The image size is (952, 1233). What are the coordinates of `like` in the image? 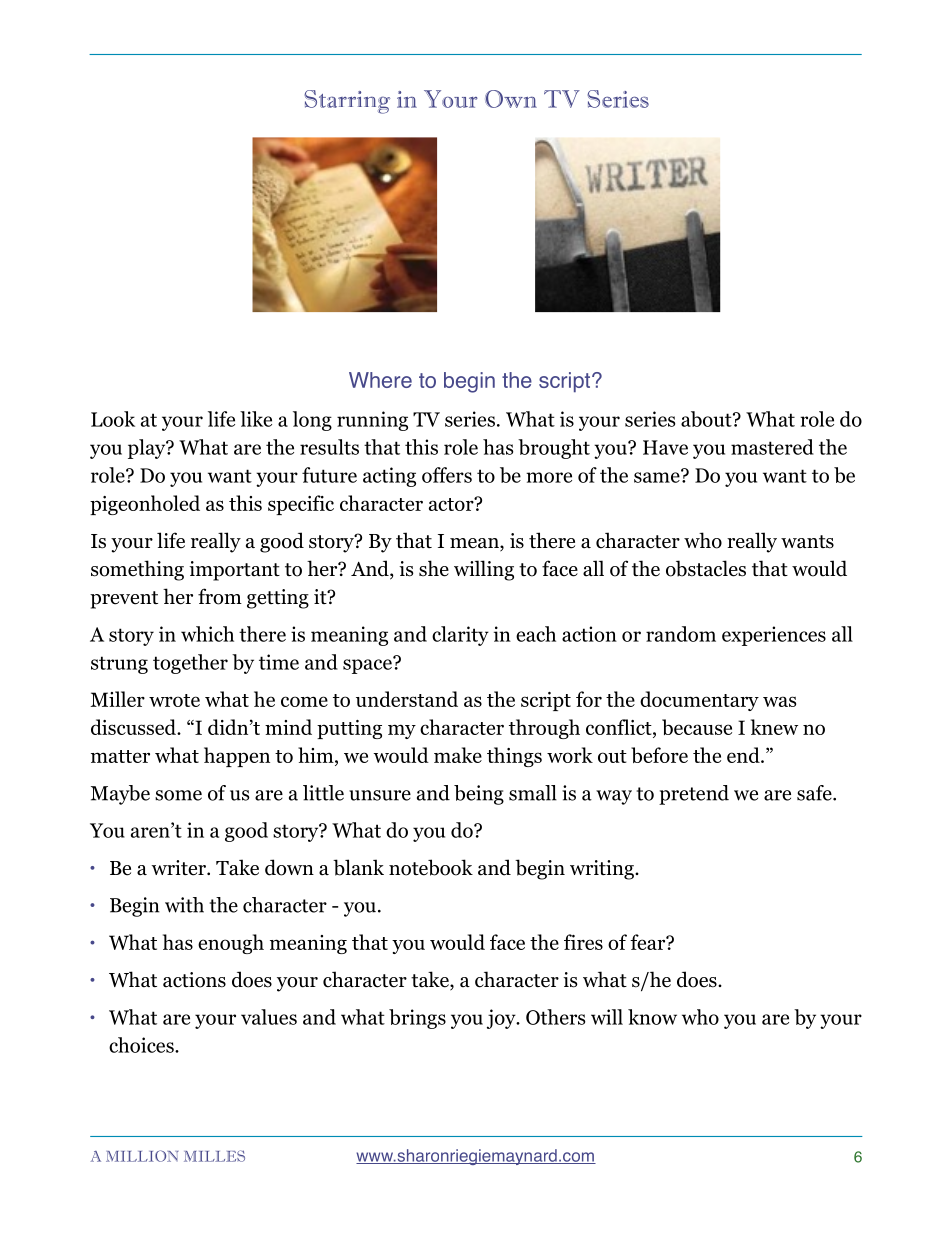 It's located at (256, 419).
